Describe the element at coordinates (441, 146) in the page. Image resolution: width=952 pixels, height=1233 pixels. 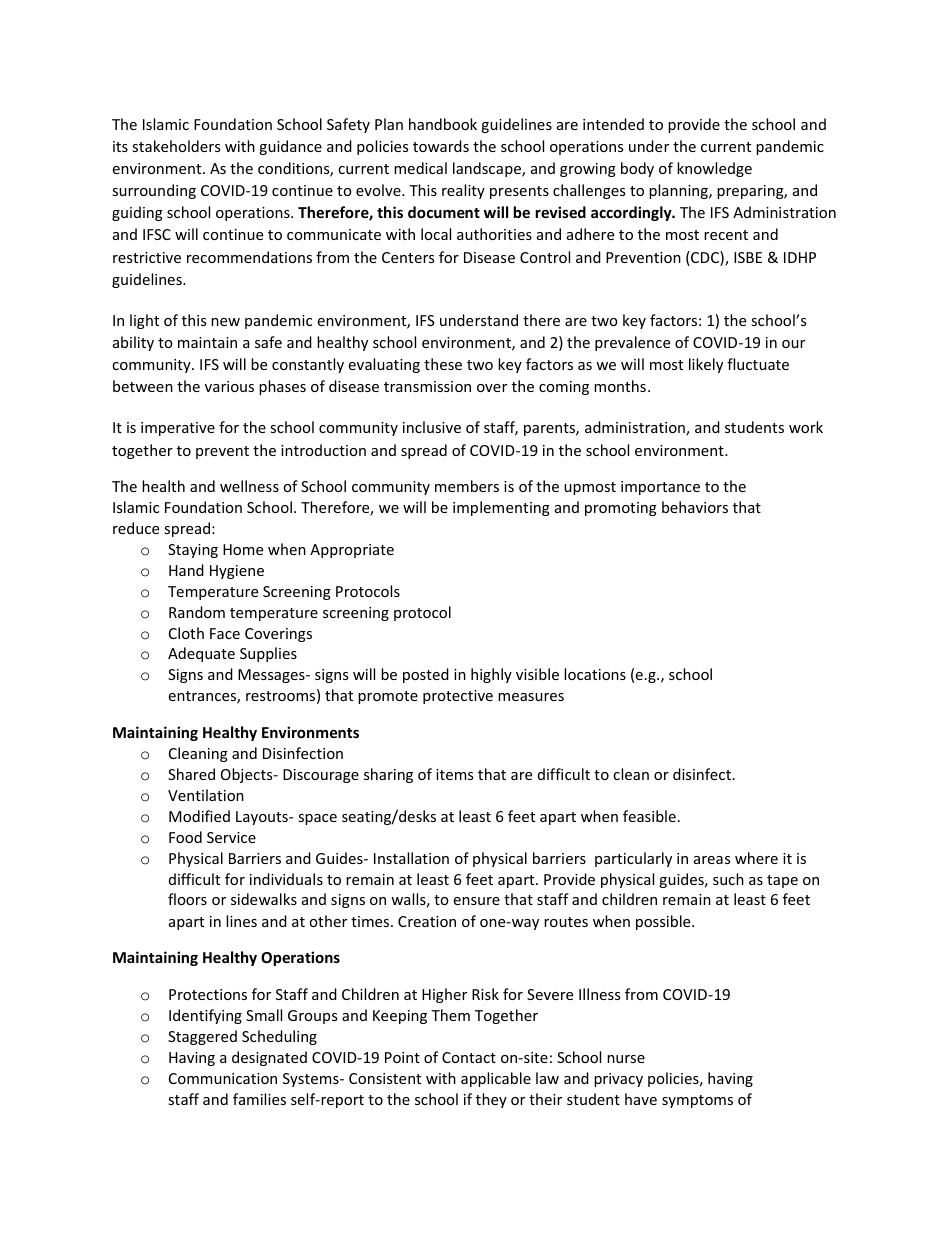
I see `towards` at that location.
